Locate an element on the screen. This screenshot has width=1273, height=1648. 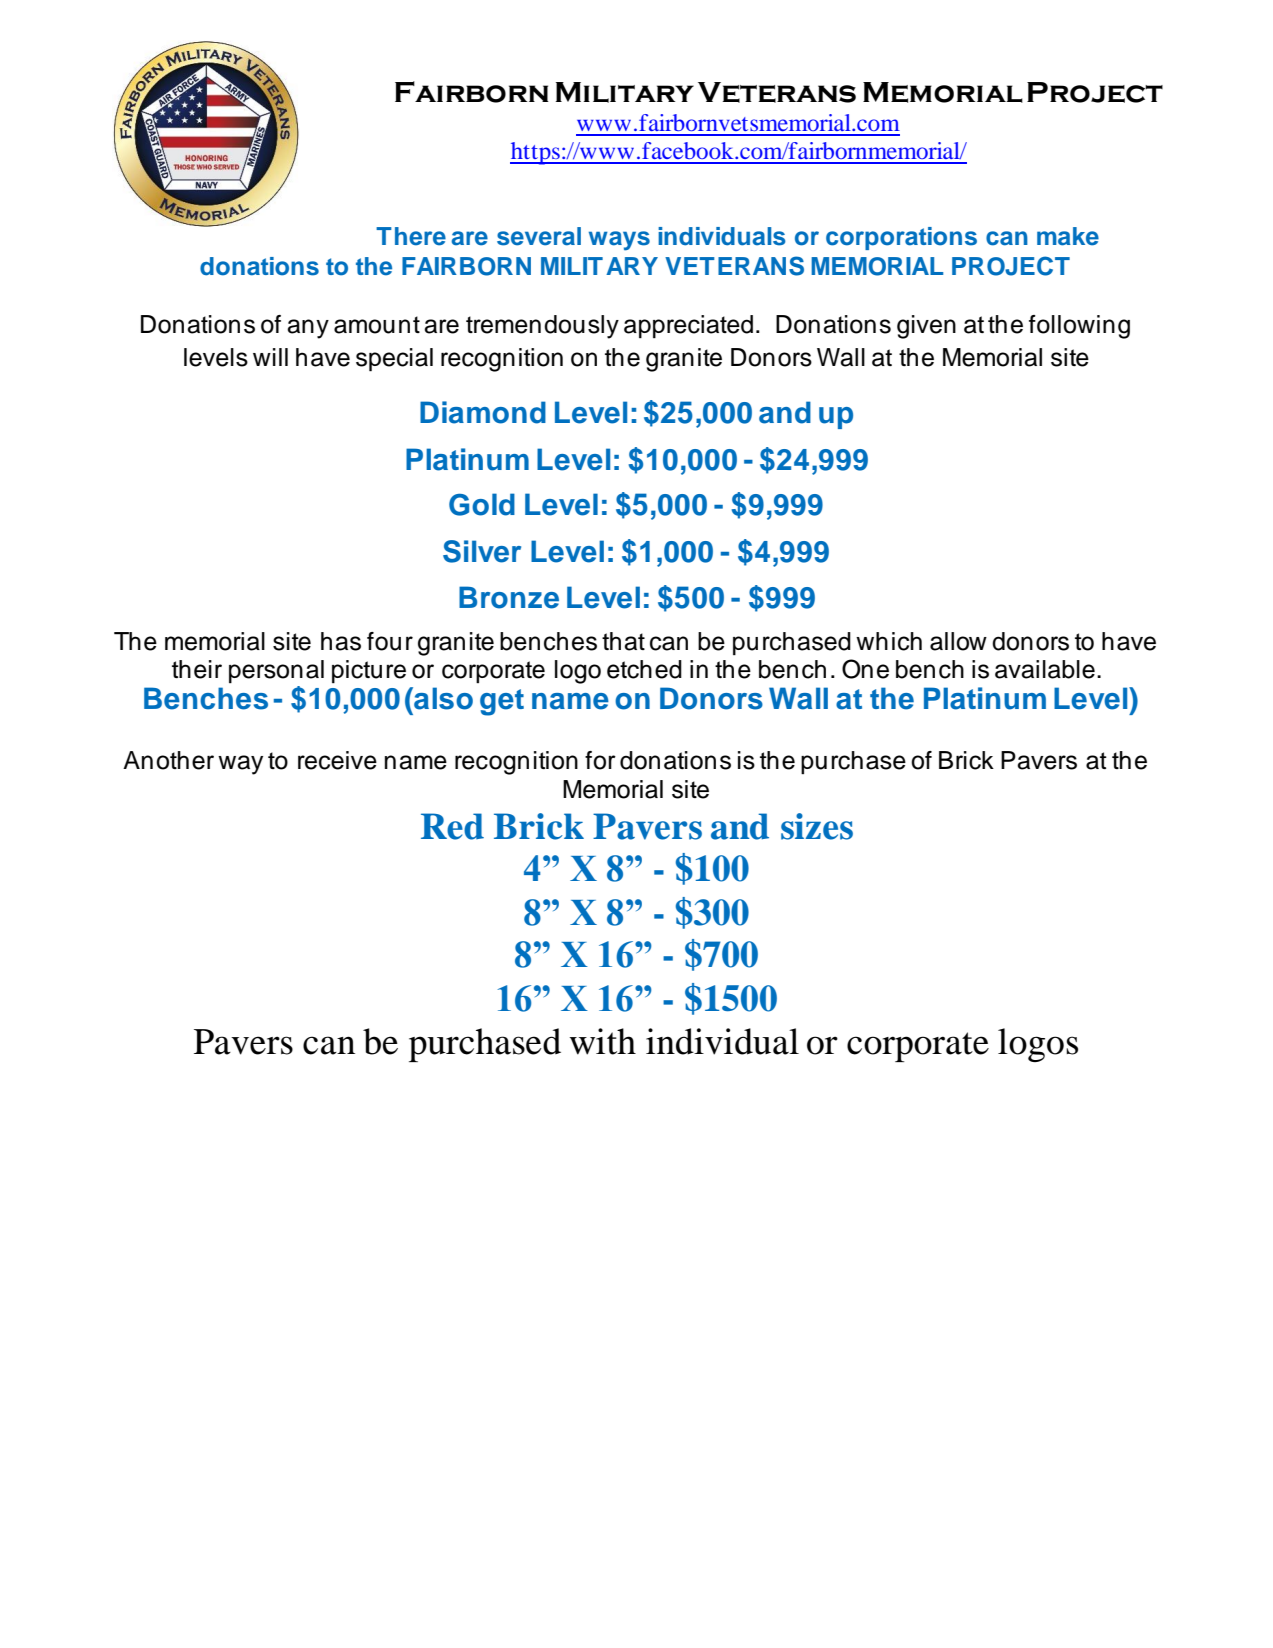
will is located at coordinates (270, 357).
